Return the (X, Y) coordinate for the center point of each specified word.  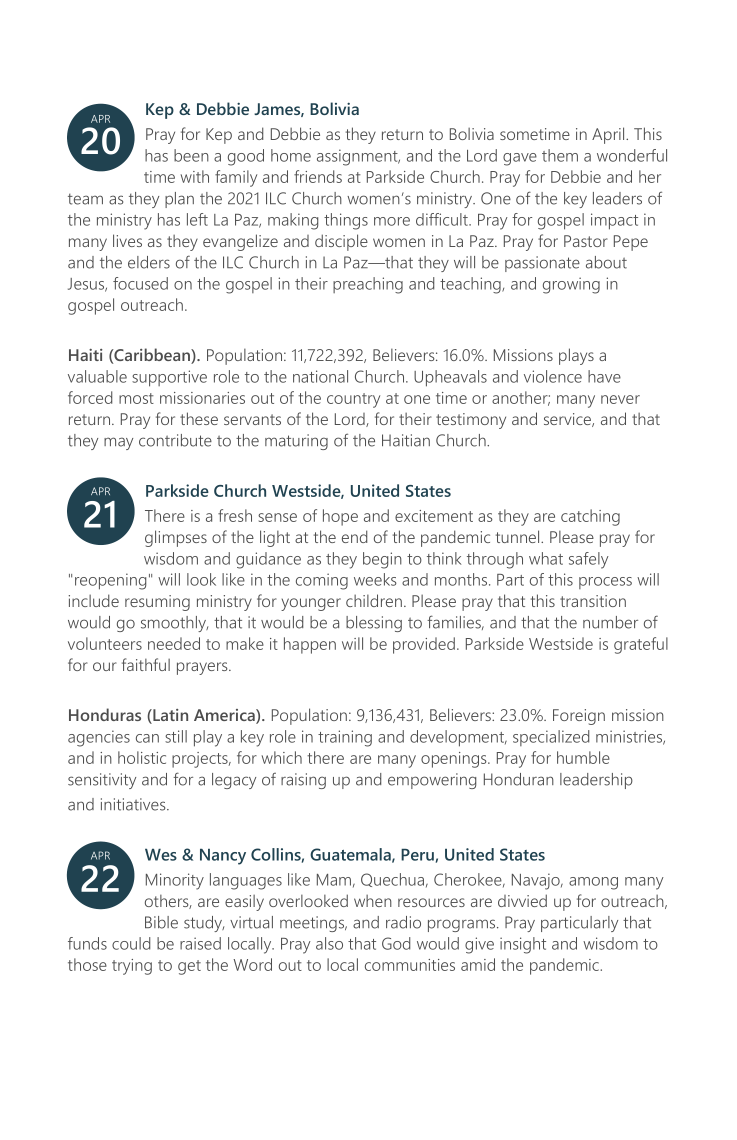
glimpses (176, 538)
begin (382, 560)
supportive (169, 378)
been (191, 155)
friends (318, 176)
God (396, 943)
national (320, 376)
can (147, 738)
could (131, 943)
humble (583, 757)
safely (589, 560)
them (560, 155)
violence (553, 376)
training (345, 738)
